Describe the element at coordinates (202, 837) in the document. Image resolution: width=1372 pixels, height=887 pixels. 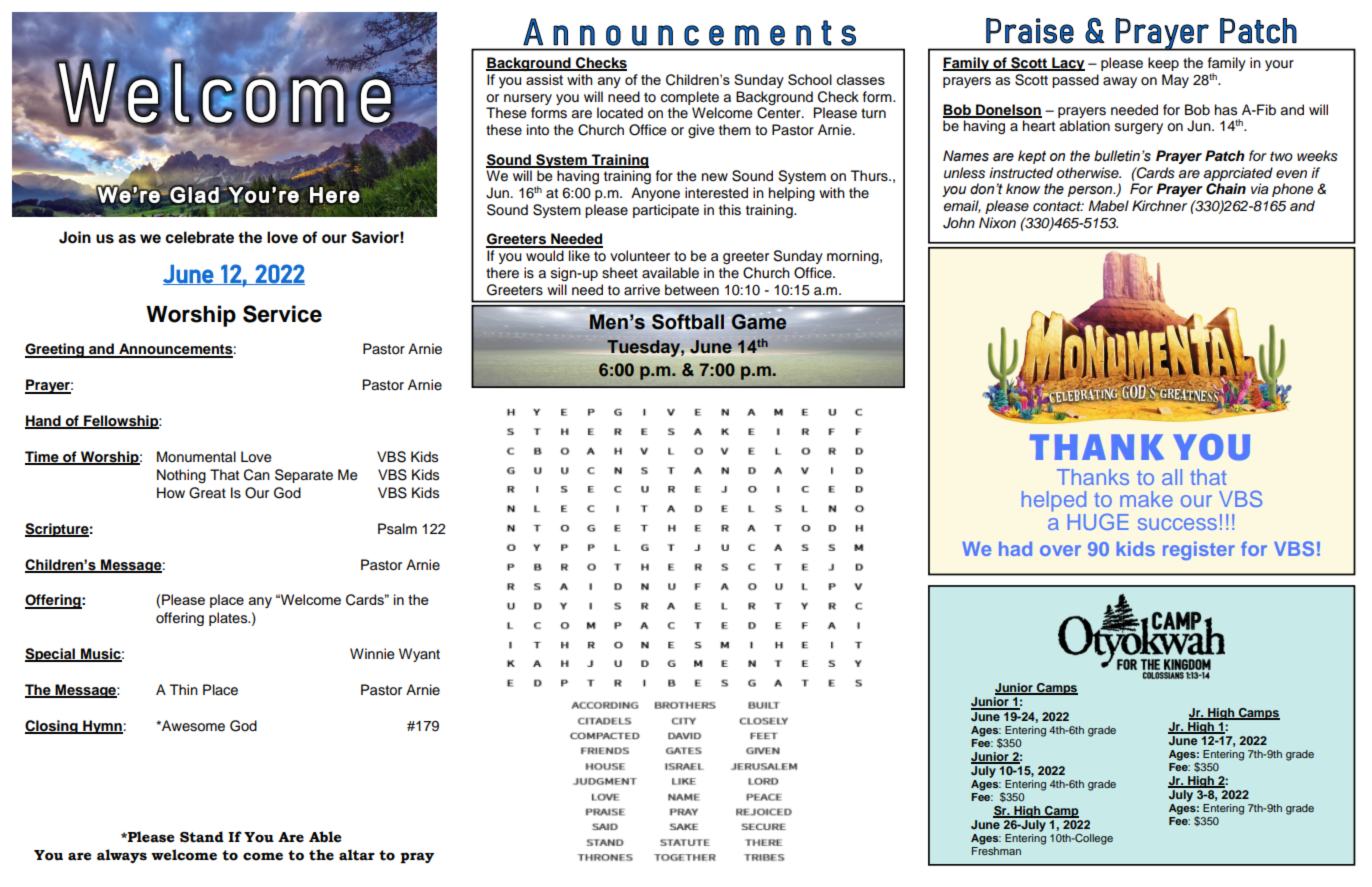
I see `Stand` at that location.
